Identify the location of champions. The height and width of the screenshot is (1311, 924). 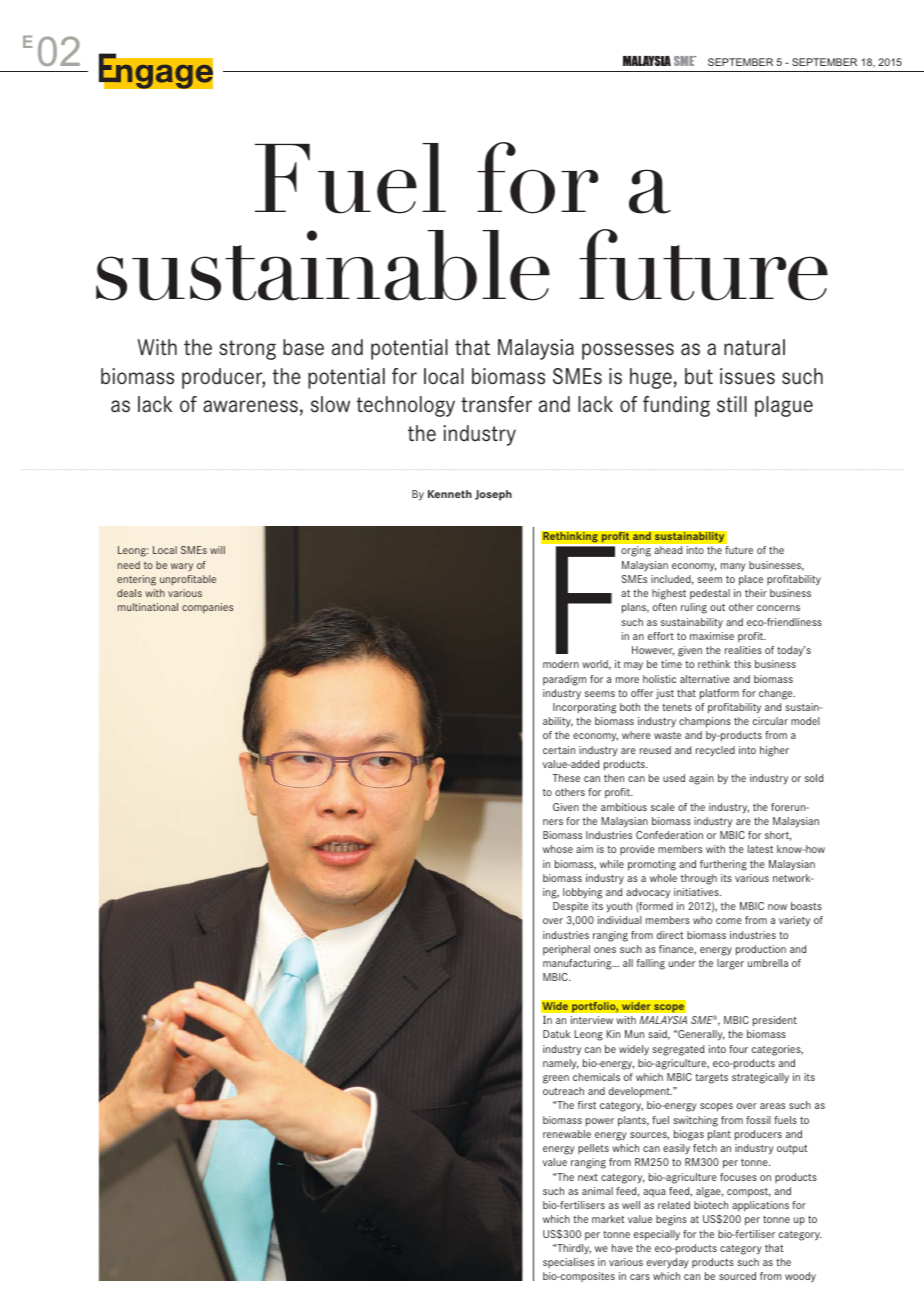
(705, 722).
